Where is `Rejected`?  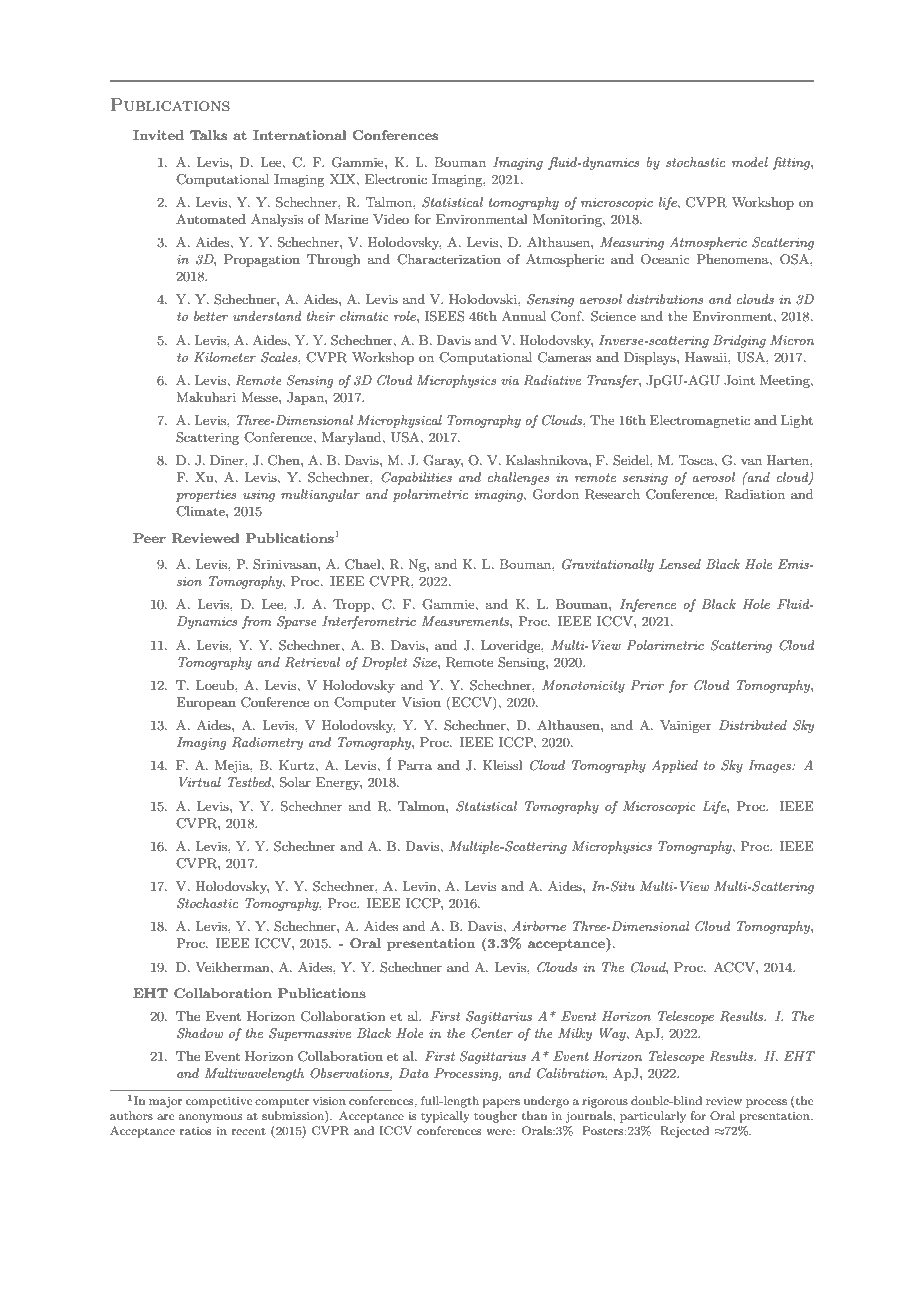
Rejected is located at coordinates (684, 1132).
